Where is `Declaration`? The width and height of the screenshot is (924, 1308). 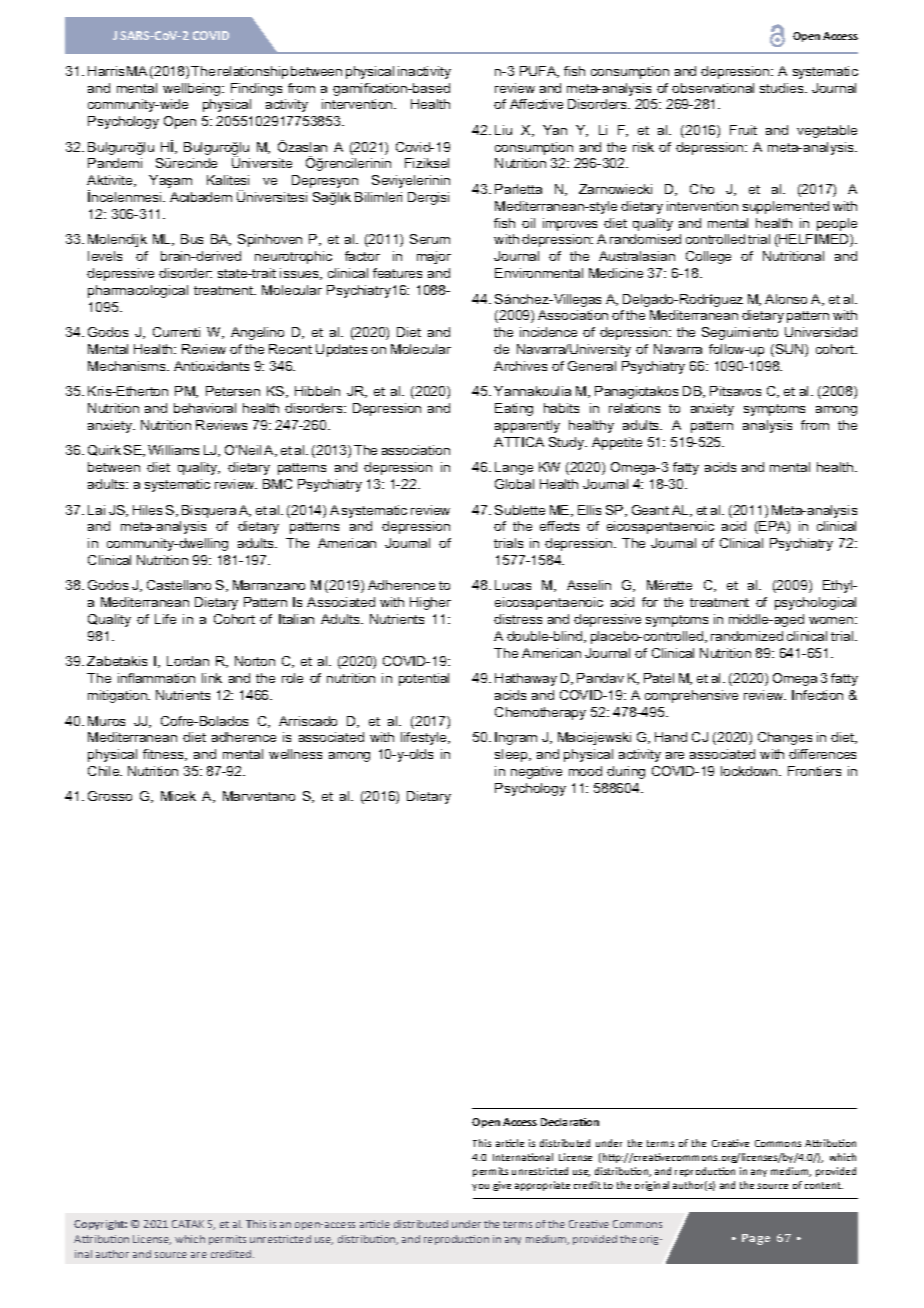
Declaration is located at coordinates (570, 1122).
